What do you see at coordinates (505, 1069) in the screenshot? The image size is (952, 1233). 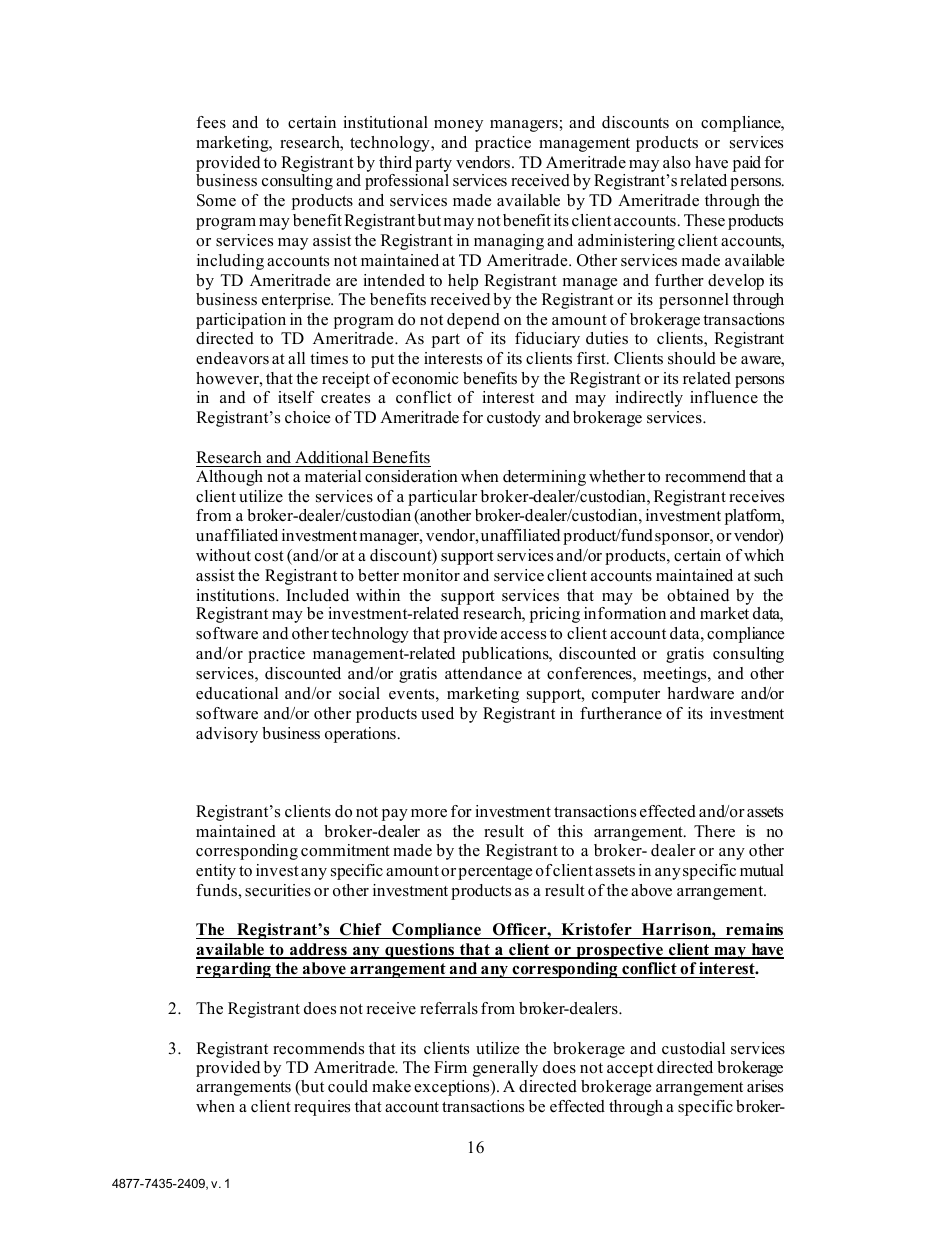 I see `generally` at bounding box center [505, 1069].
